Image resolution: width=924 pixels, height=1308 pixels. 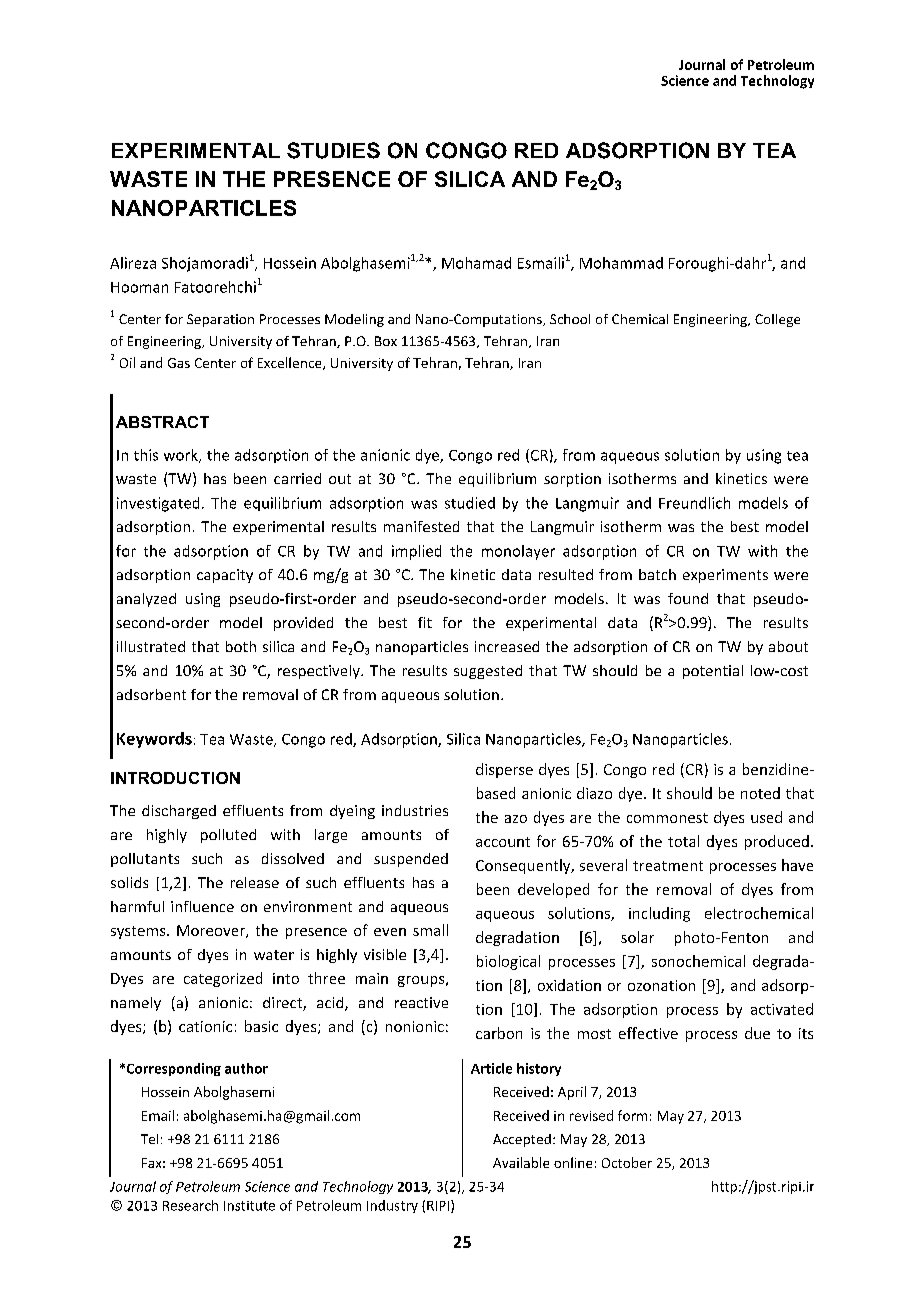 What do you see at coordinates (521, 1162) in the screenshot?
I see `Available` at bounding box center [521, 1162].
